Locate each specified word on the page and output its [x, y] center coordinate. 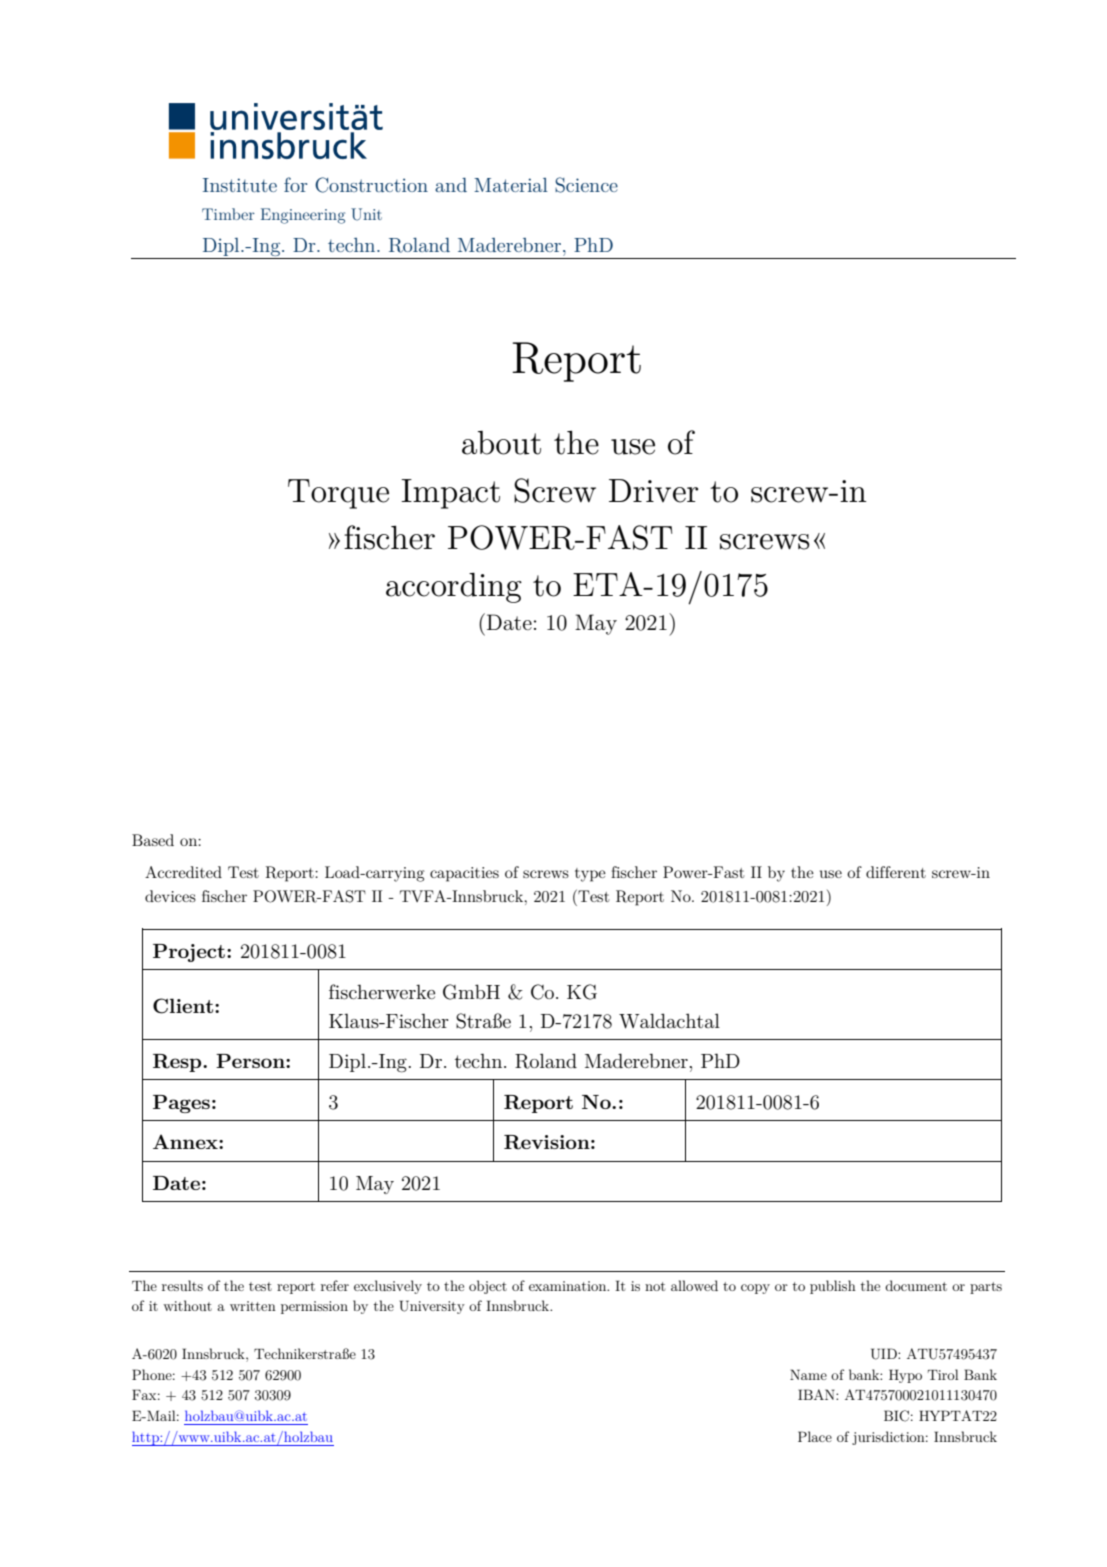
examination [569, 1286]
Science [586, 185]
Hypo [905, 1376]
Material [511, 185]
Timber [228, 214]
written [253, 1306]
